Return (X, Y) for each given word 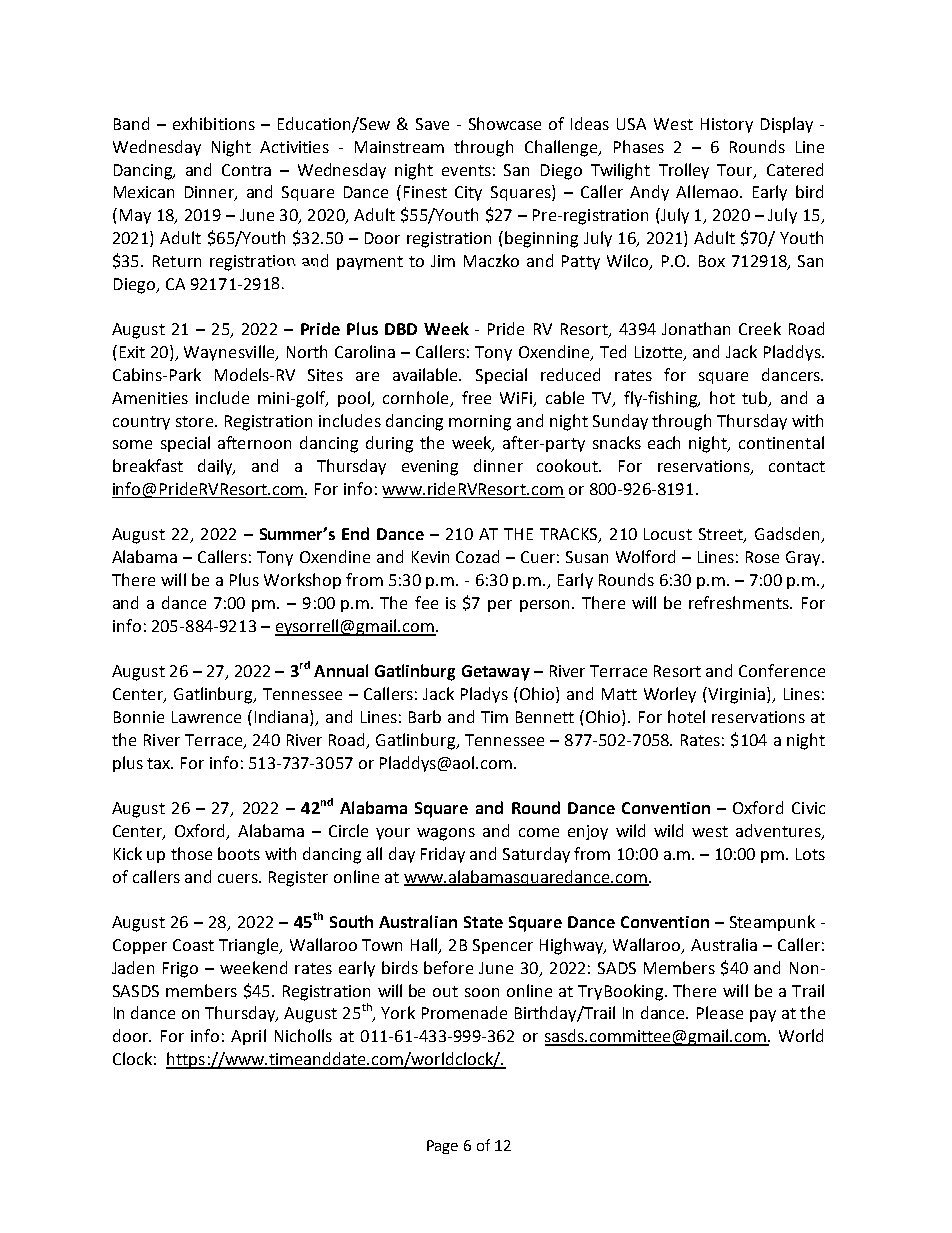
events (466, 170)
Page (442, 1147)
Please (720, 1012)
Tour (736, 171)
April (248, 1037)
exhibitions (214, 123)
